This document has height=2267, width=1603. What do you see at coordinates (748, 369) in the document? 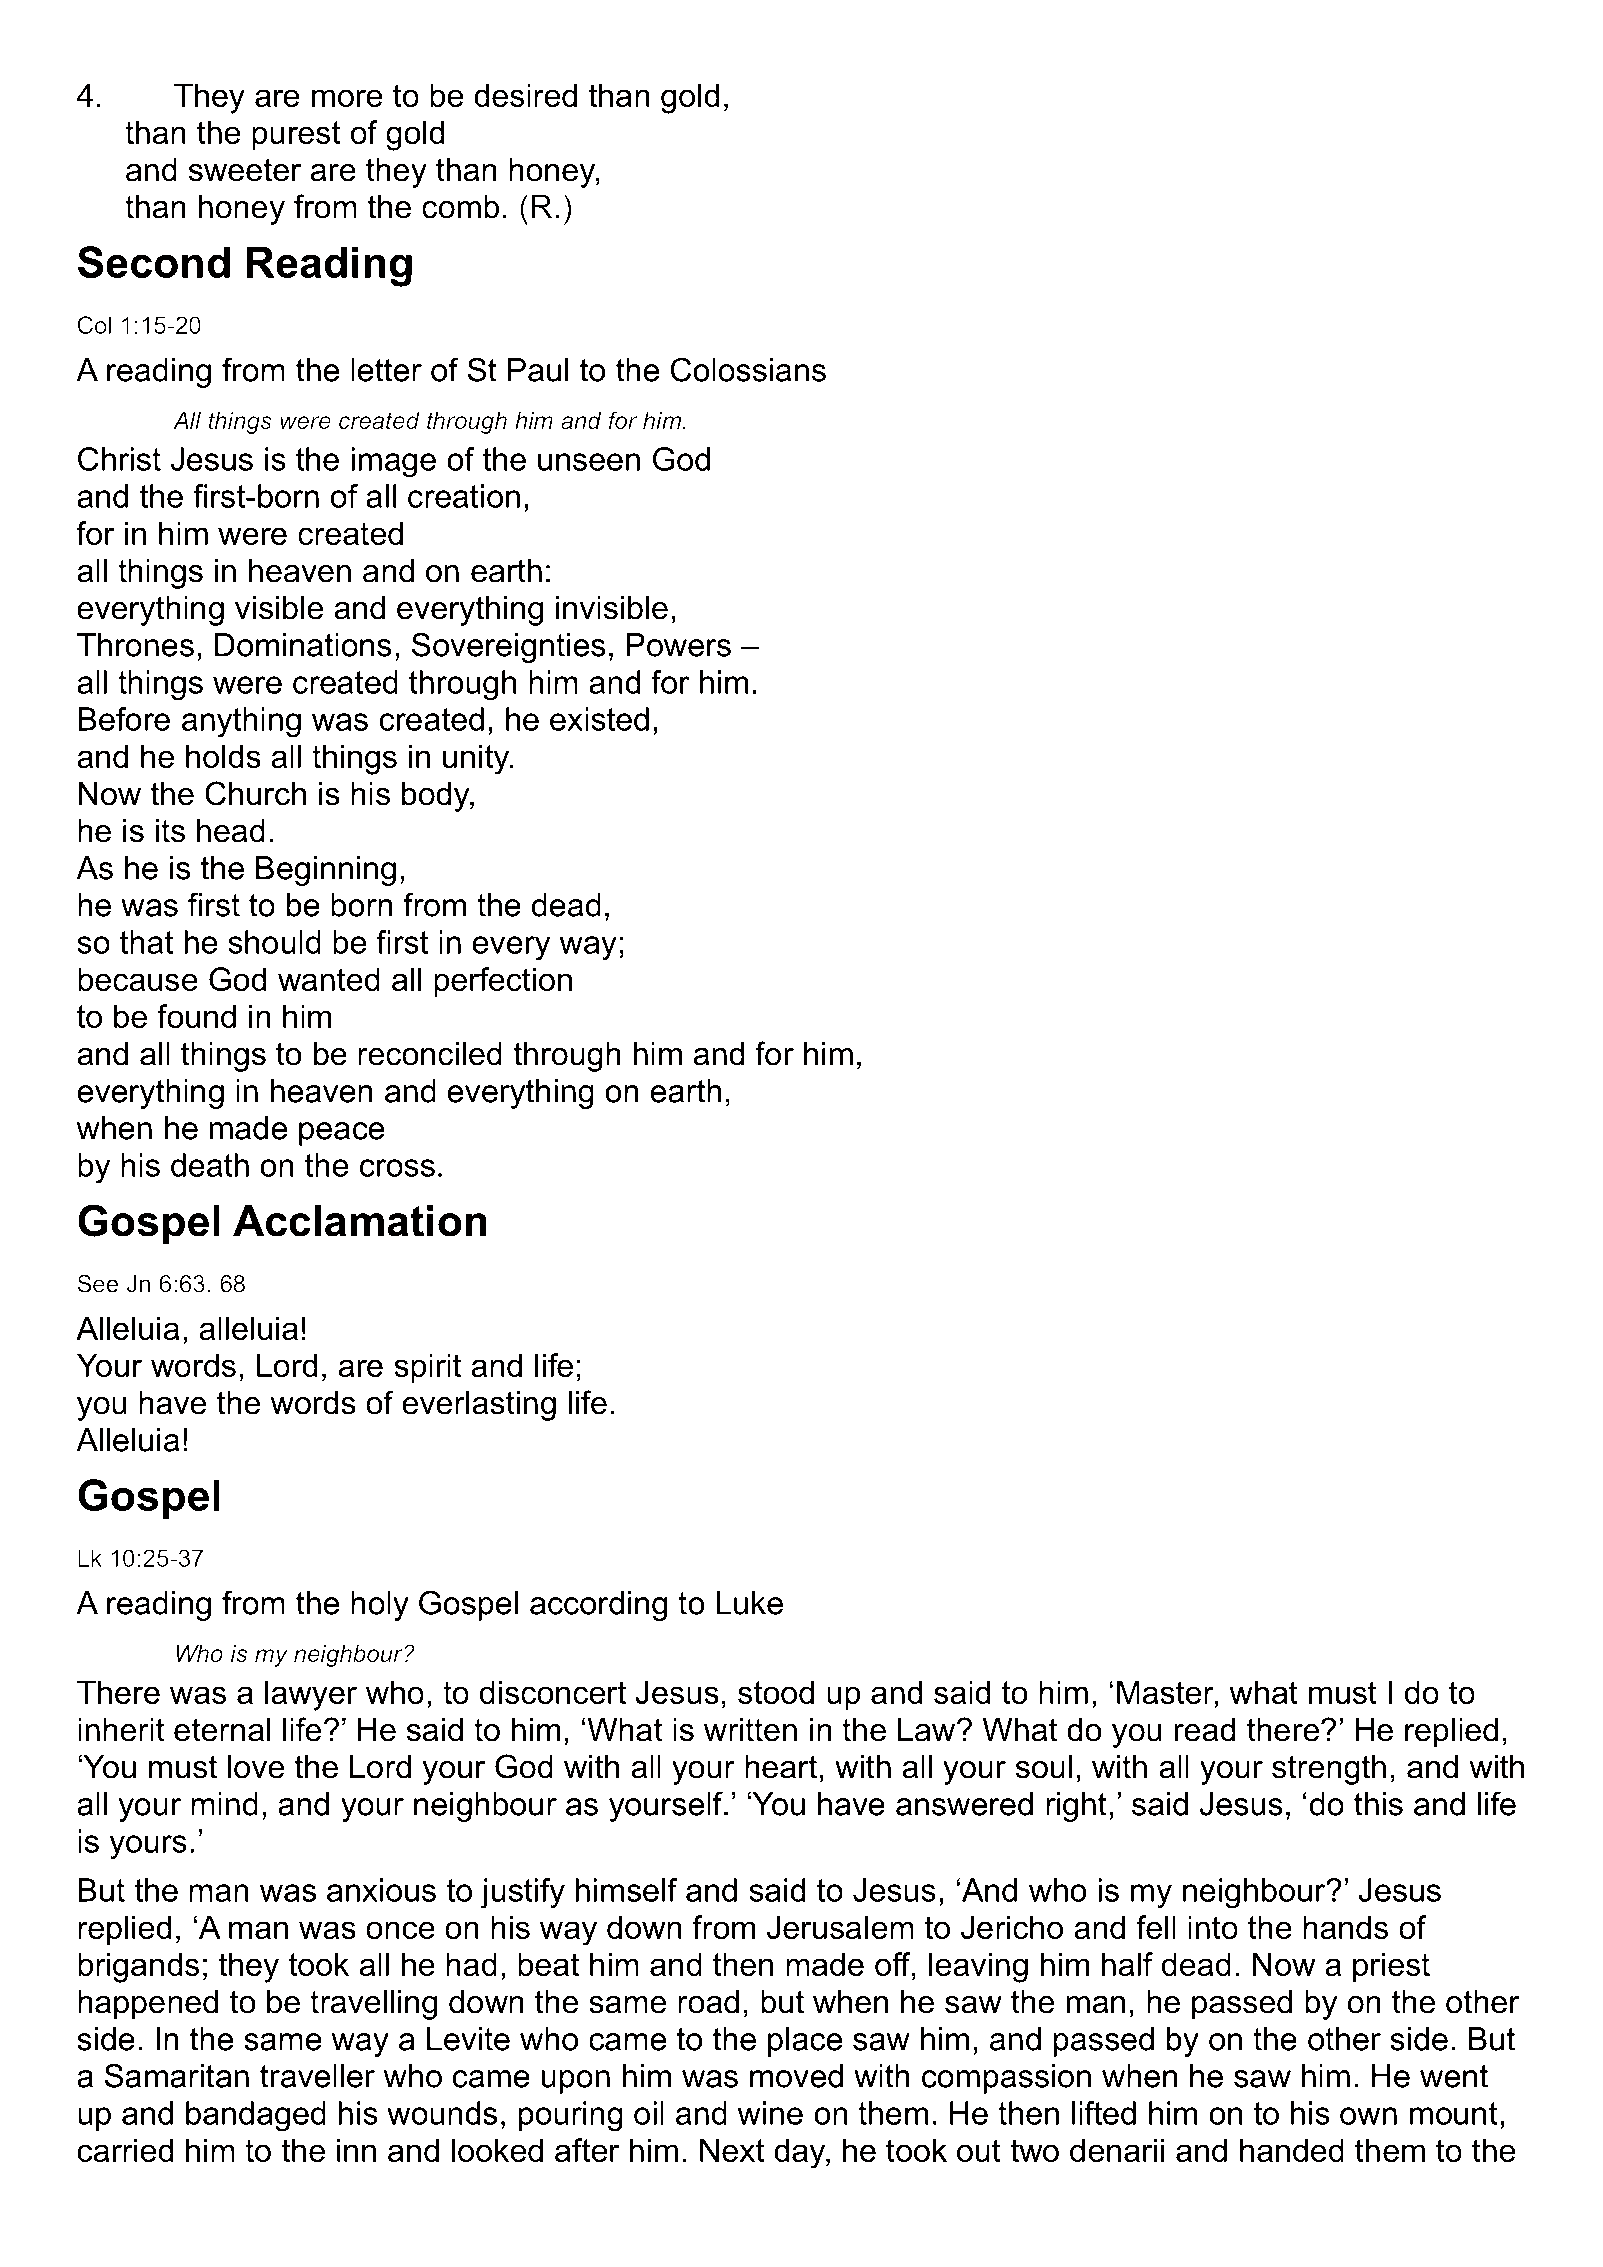
I see `Colossians` at bounding box center [748, 369].
